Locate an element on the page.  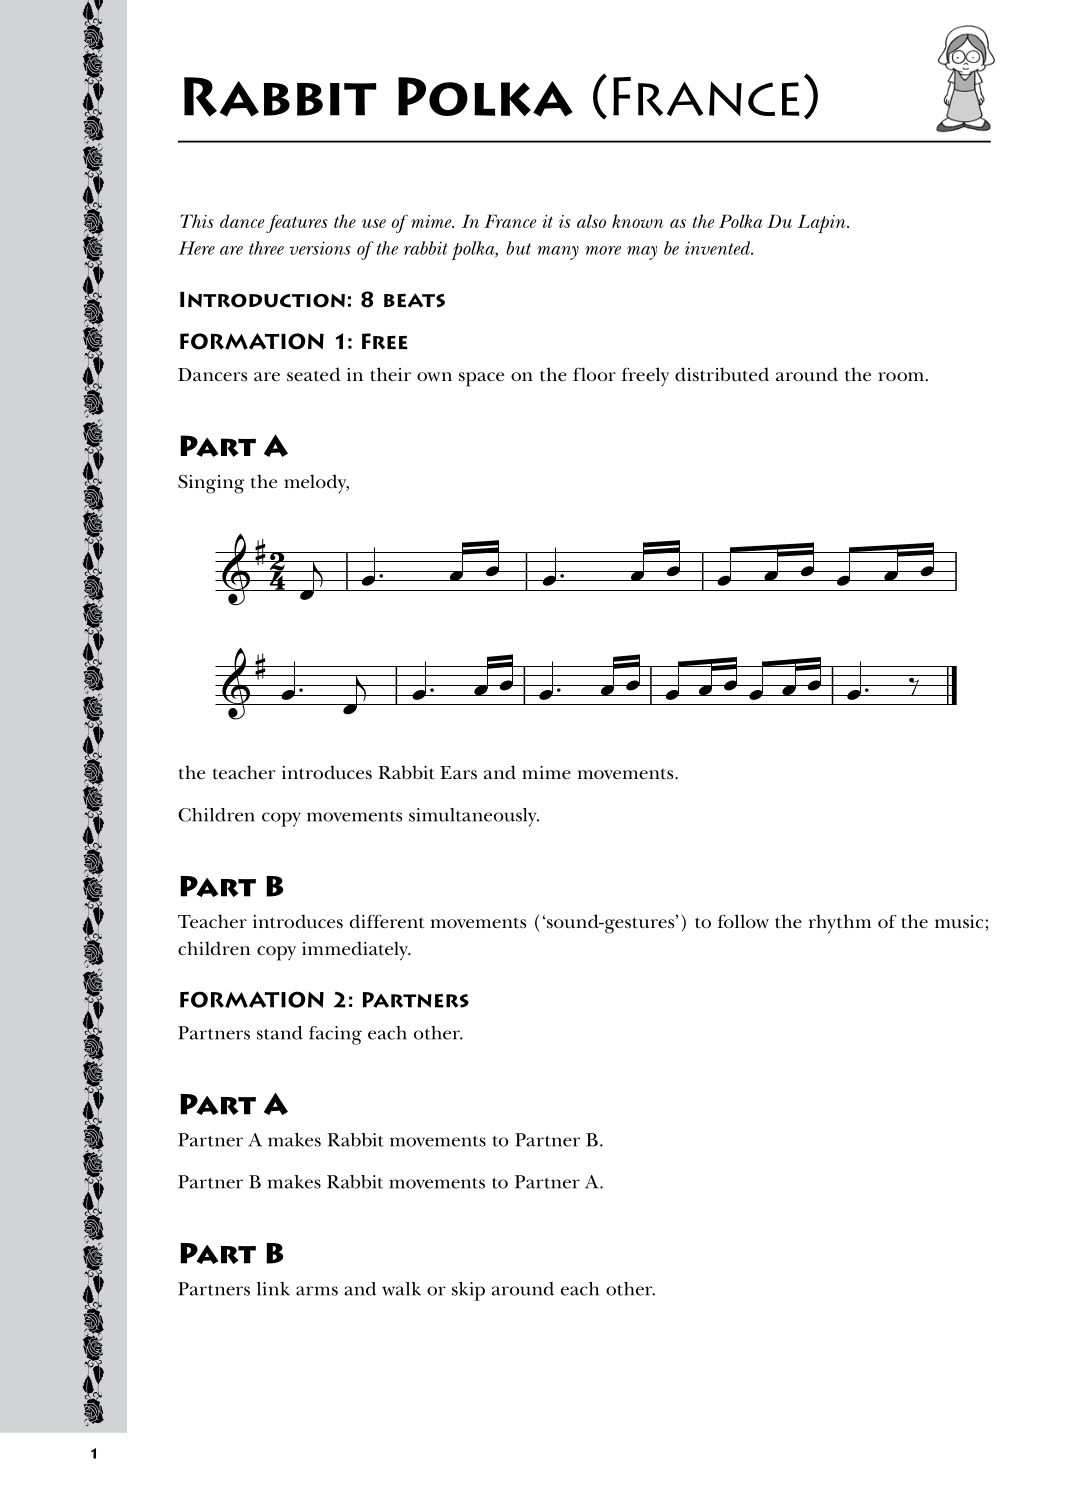
many is located at coordinates (558, 253).
